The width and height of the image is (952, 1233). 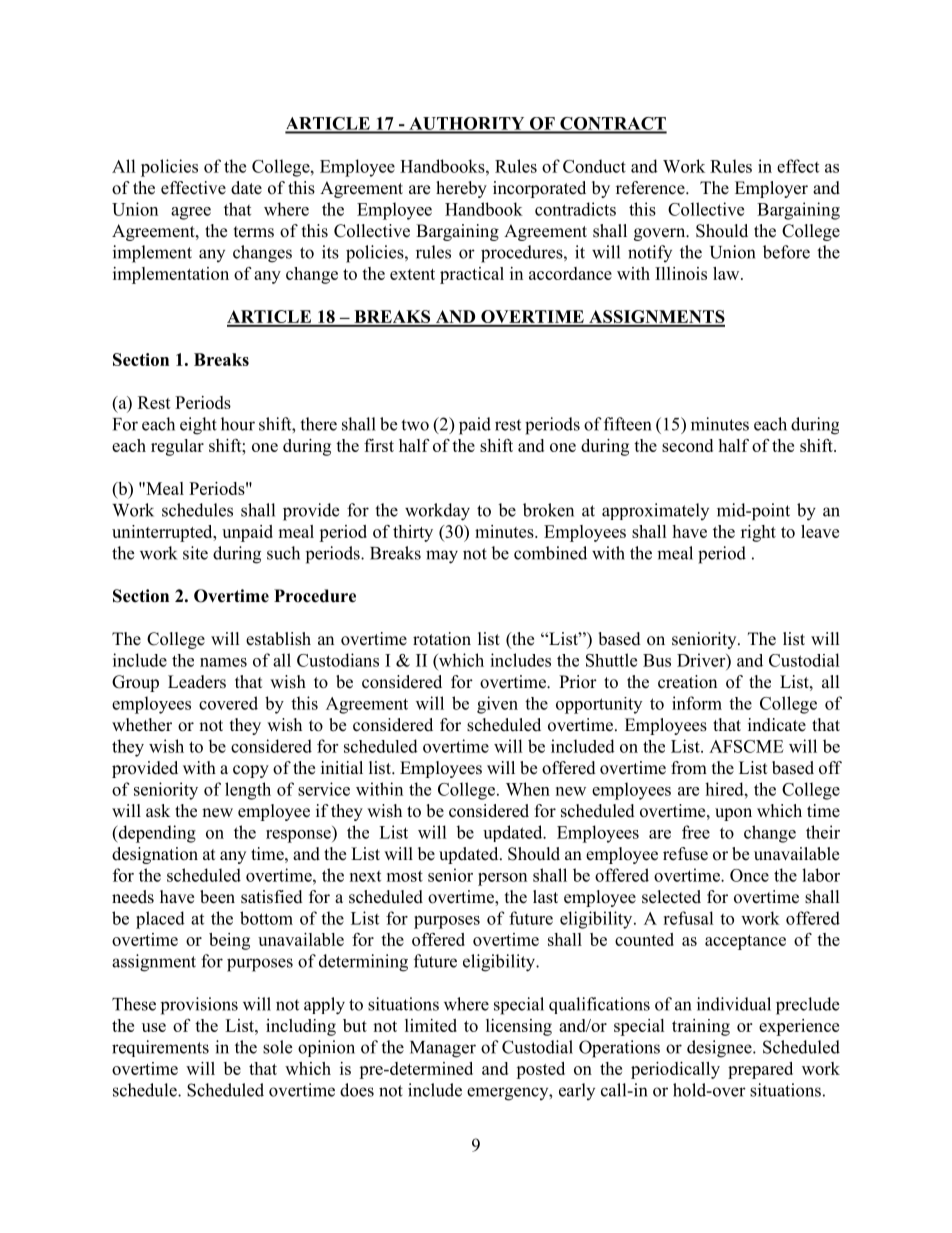 What do you see at coordinates (528, 789) in the image?
I see `When` at bounding box center [528, 789].
